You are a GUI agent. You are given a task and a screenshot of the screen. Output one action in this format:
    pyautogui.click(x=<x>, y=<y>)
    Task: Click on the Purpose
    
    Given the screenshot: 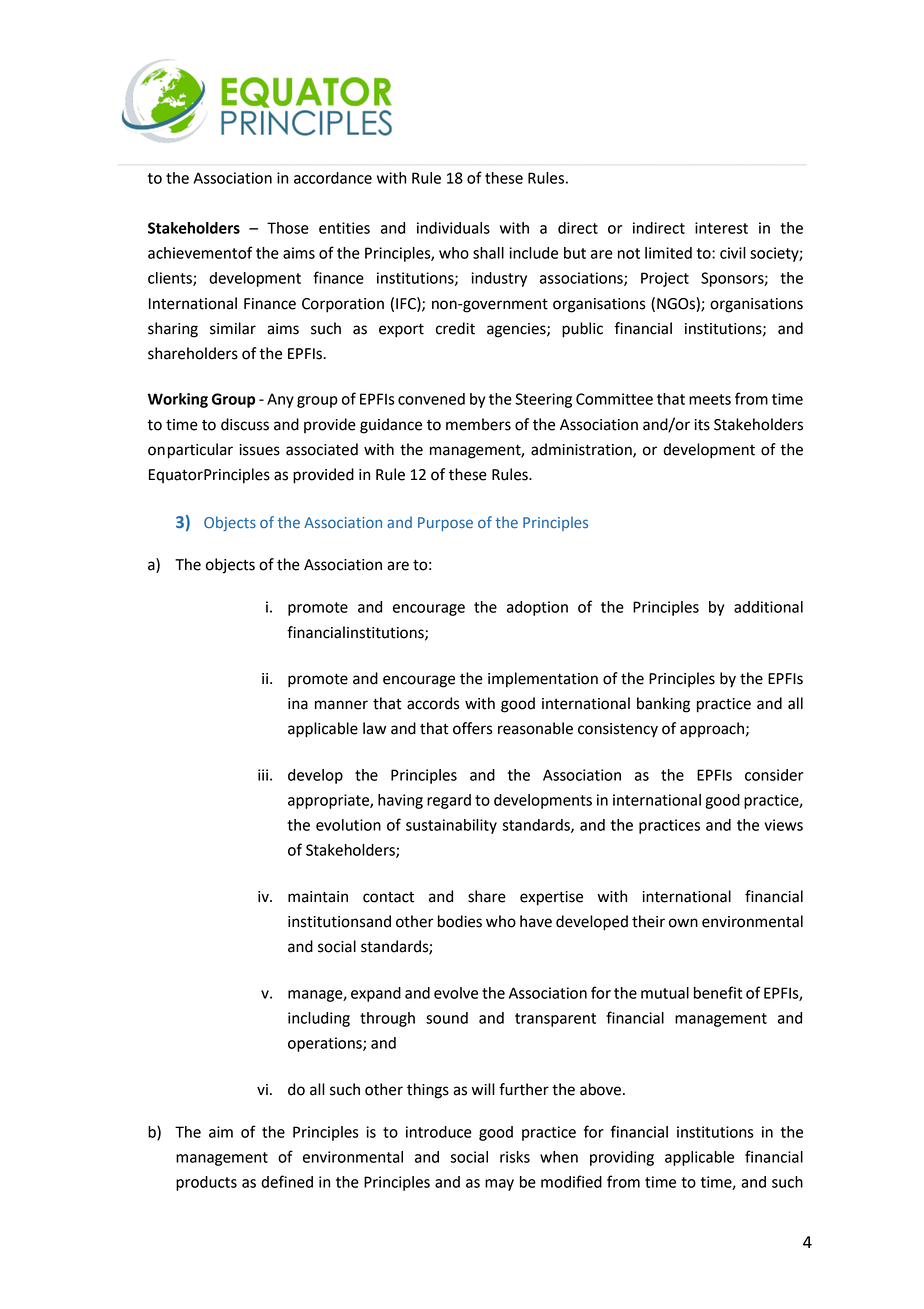 What is the action you would take?
    pyautogui.click(x=445, y=524)
